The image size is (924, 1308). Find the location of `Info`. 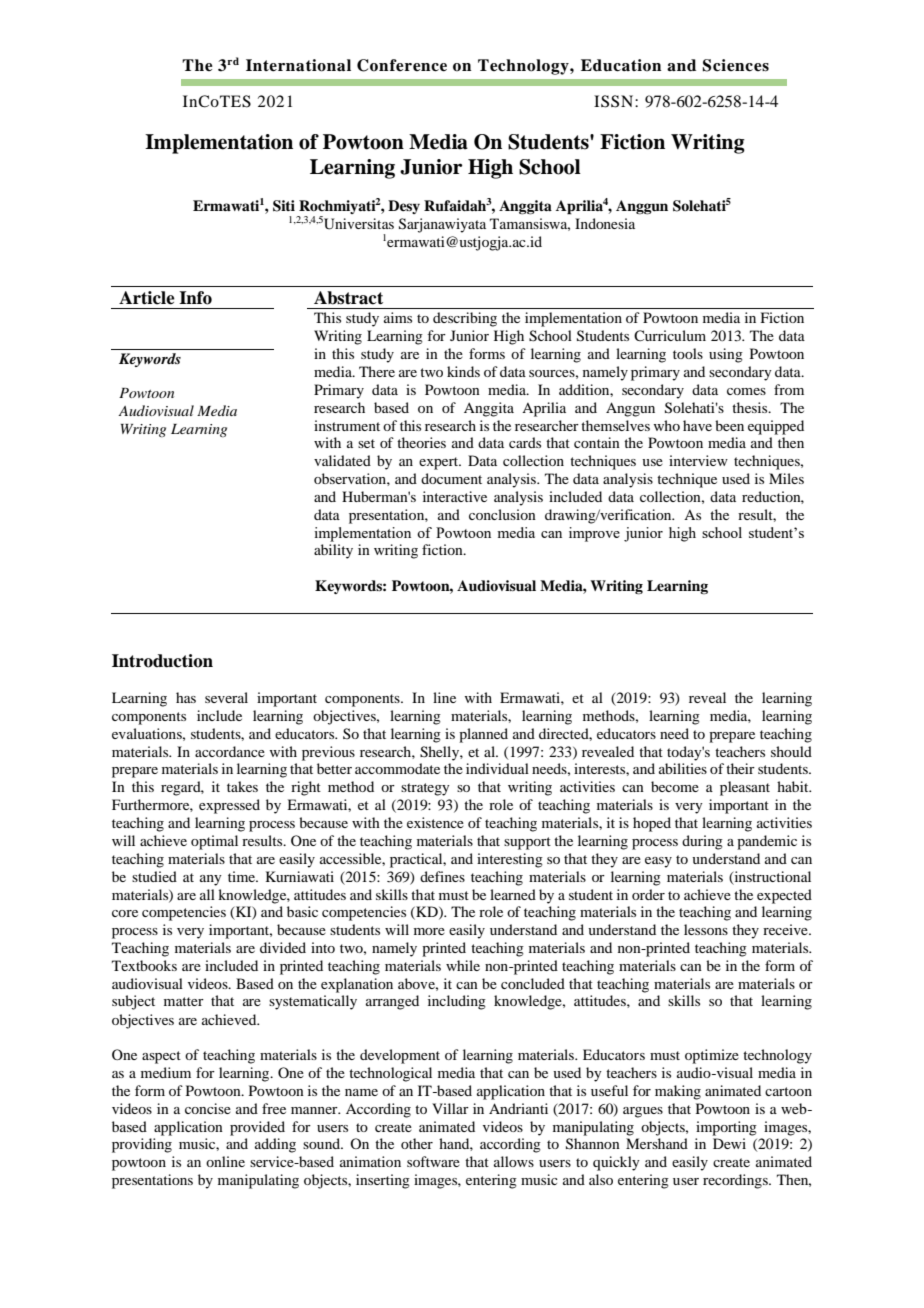

Info is located at coordinates (195, 298).
